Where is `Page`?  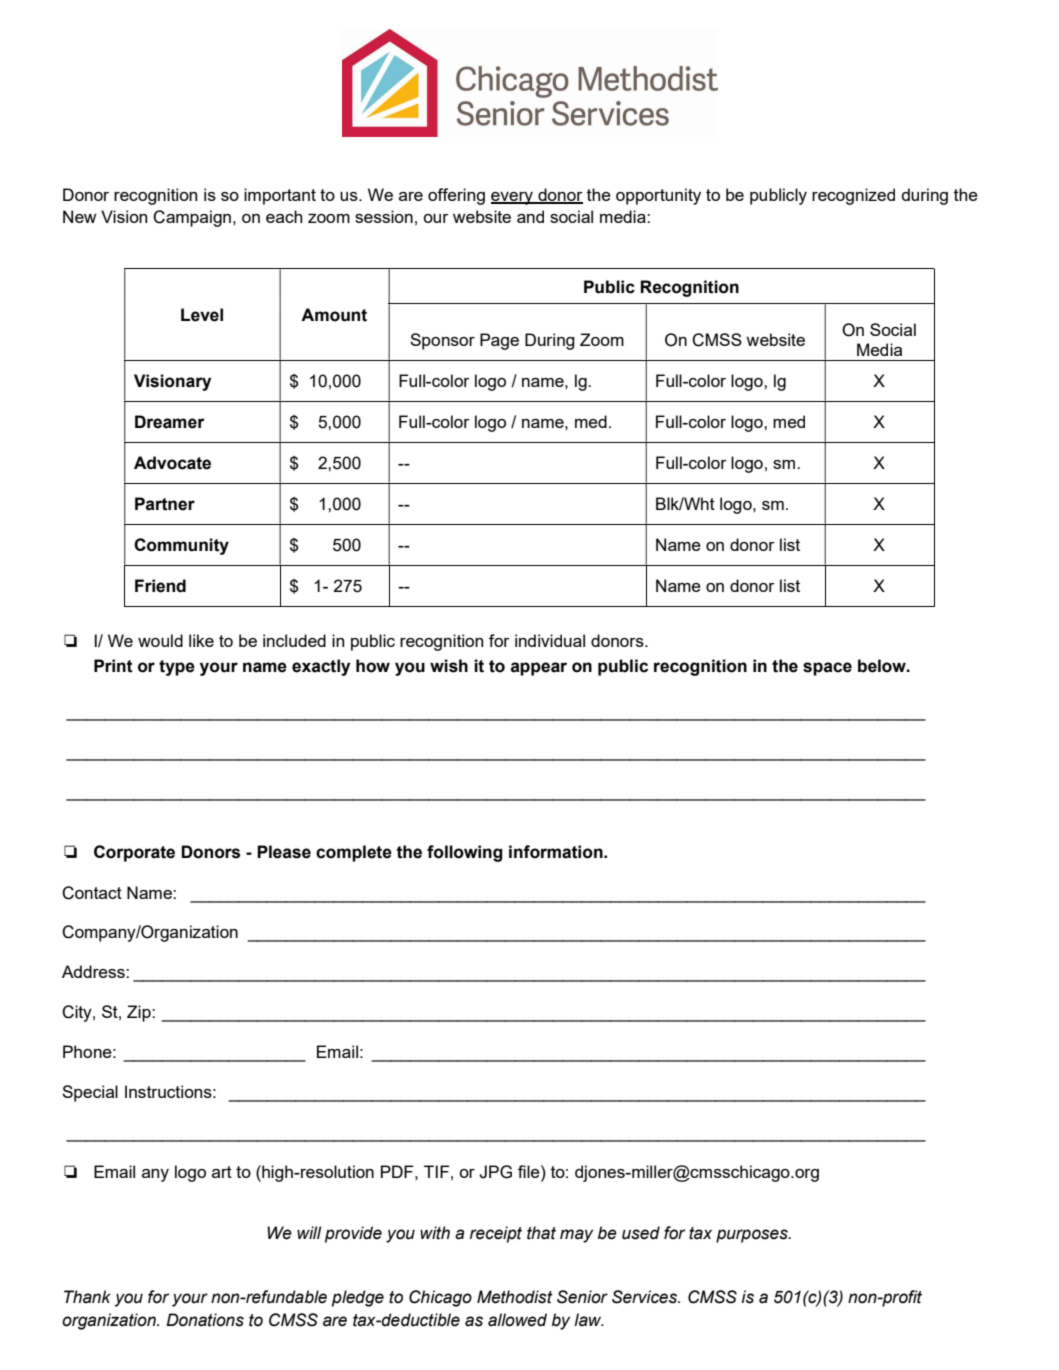 Page is located at coordinates (499, 341).
